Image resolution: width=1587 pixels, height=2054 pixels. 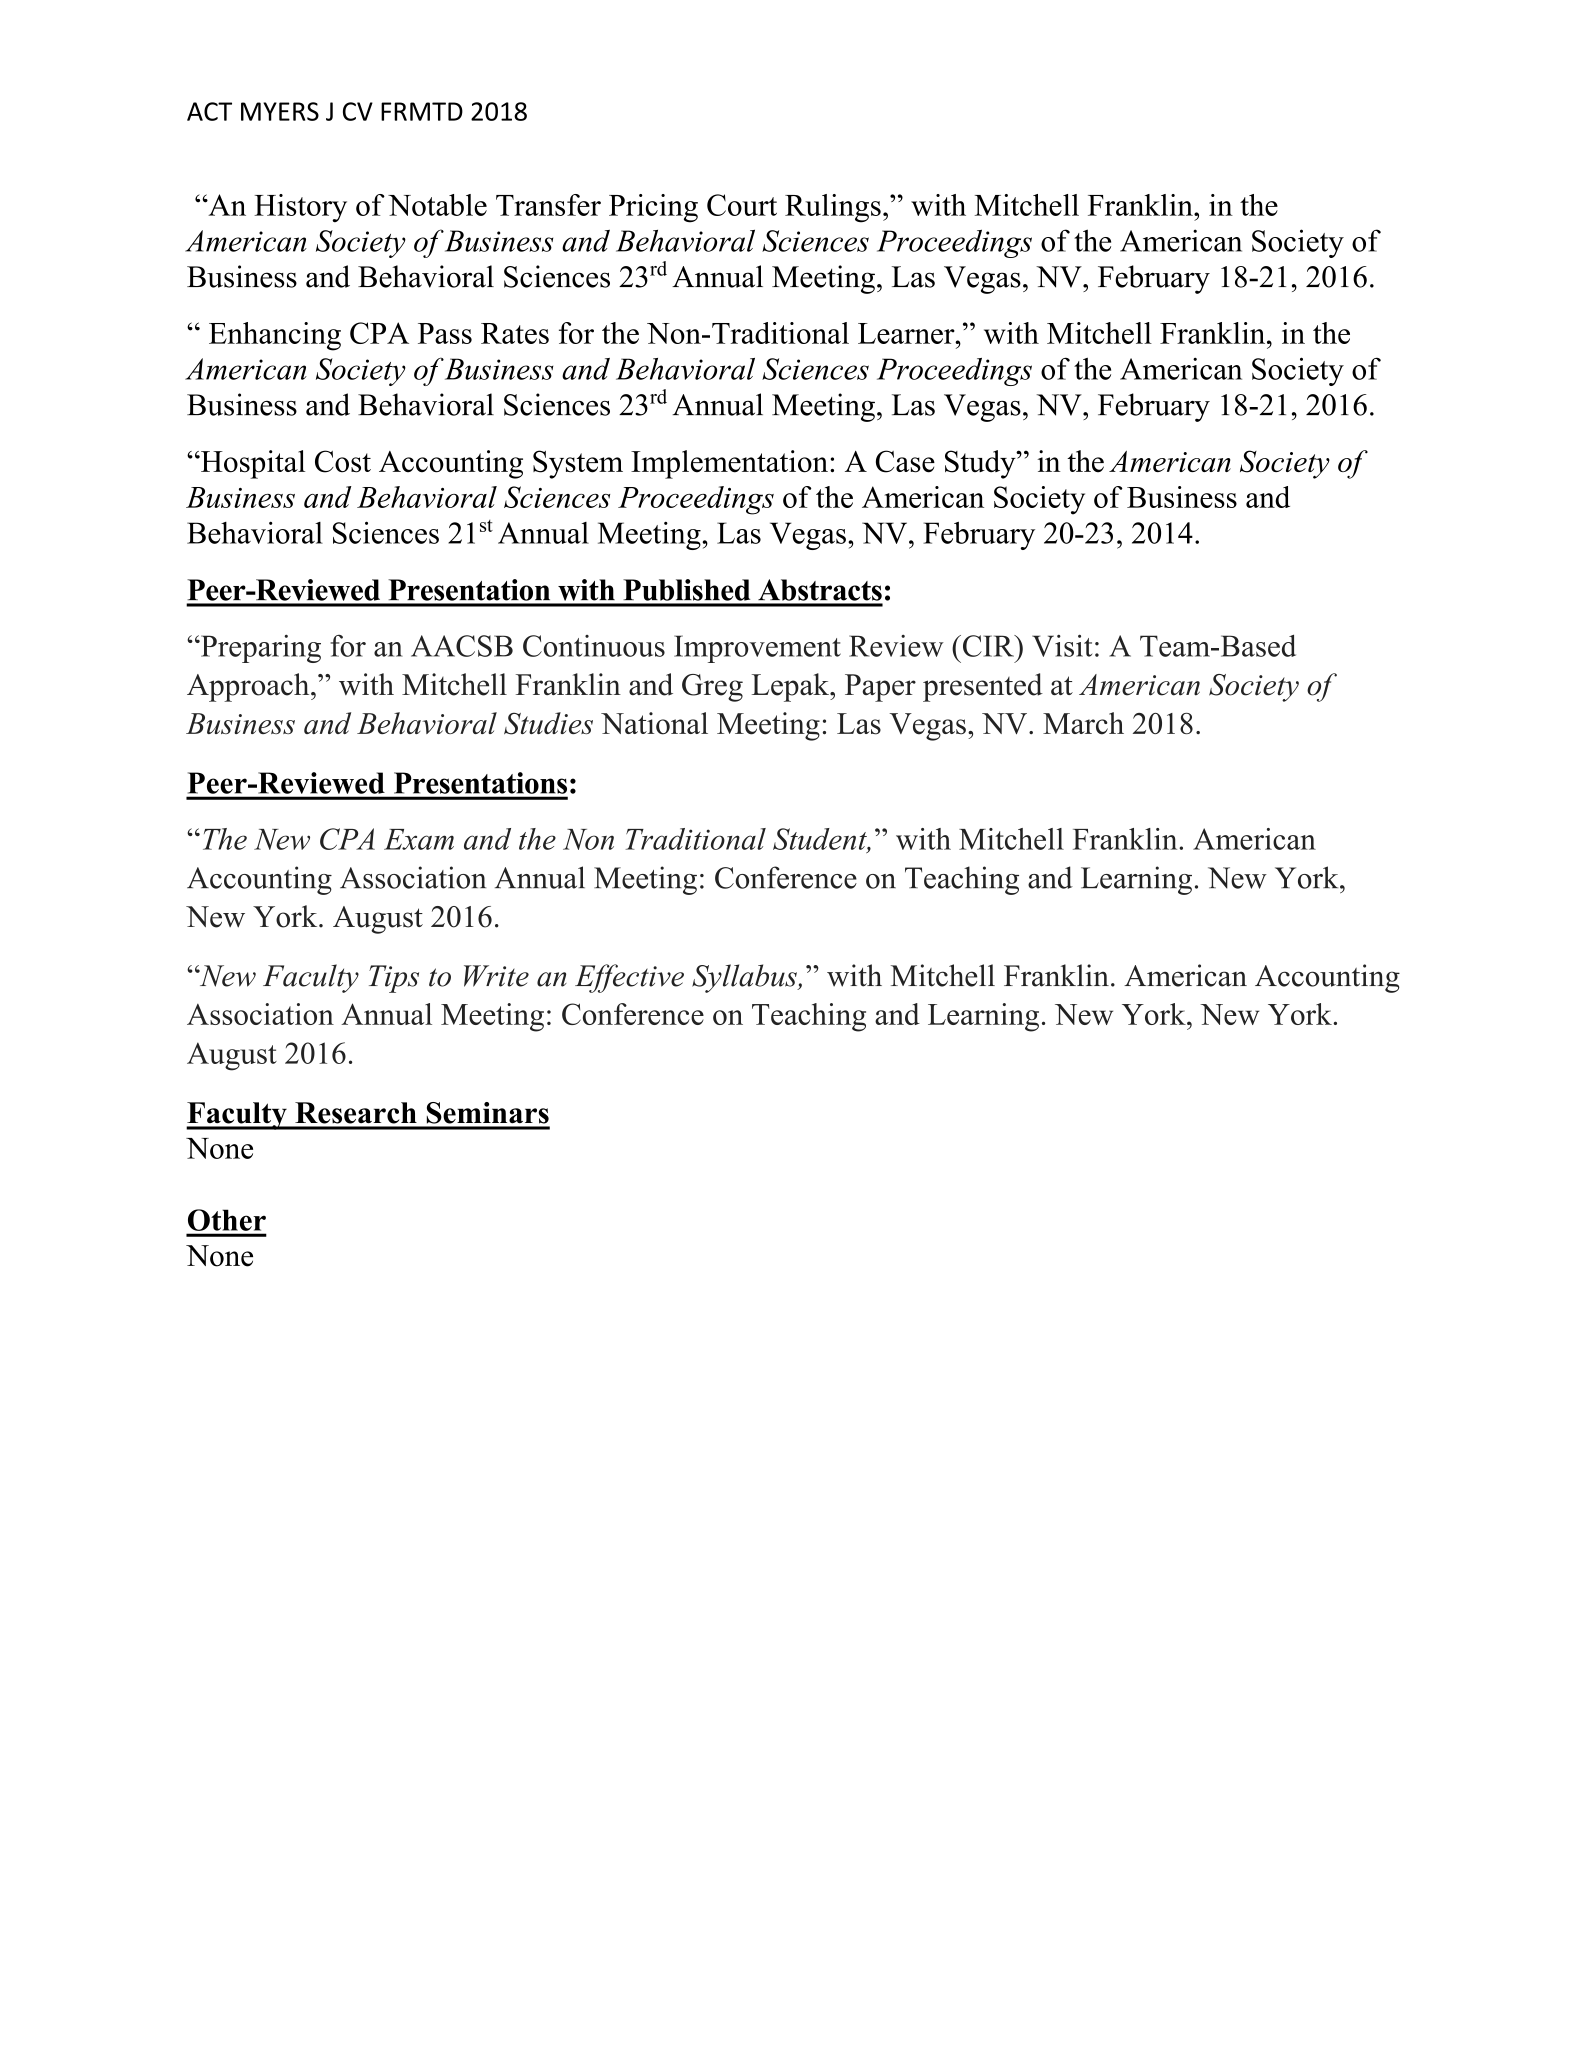 What do you see at coordinates (712, 688) in the screenshot?
I see `Greg` at bounding box center [712, 688].
